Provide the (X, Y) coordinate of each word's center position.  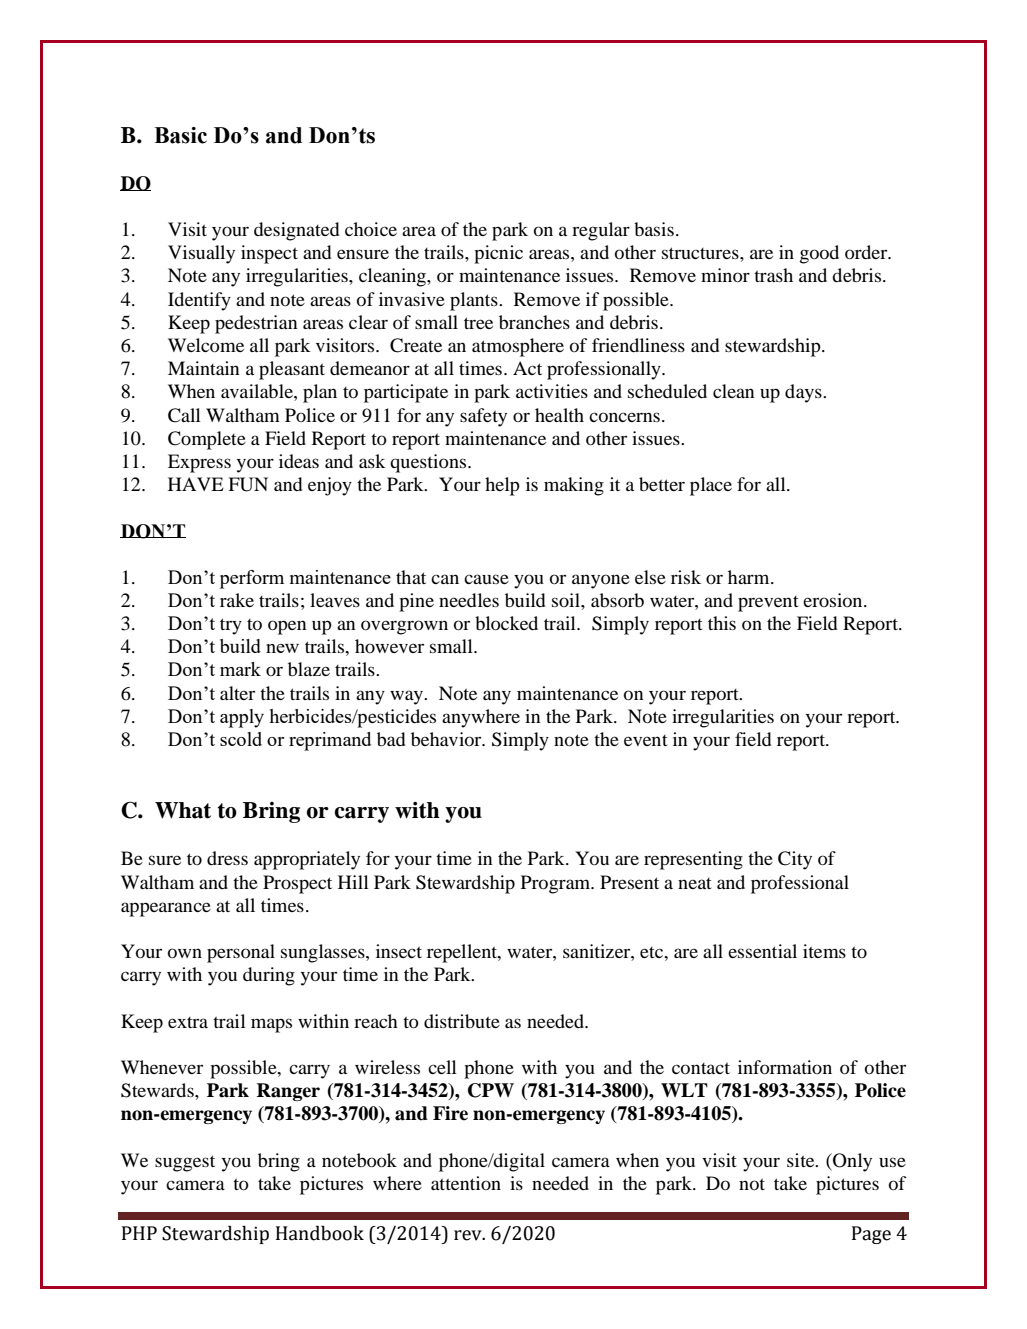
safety (483, 417)
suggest (185, 1163)
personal (241, 953)
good (819, 254)
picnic (498, 254)
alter (237, 693)
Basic (180, 135)
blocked (506, 623)
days (804, 393)
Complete (207, 440)
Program (557, 884)
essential (762, 951)
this (722, 623)
